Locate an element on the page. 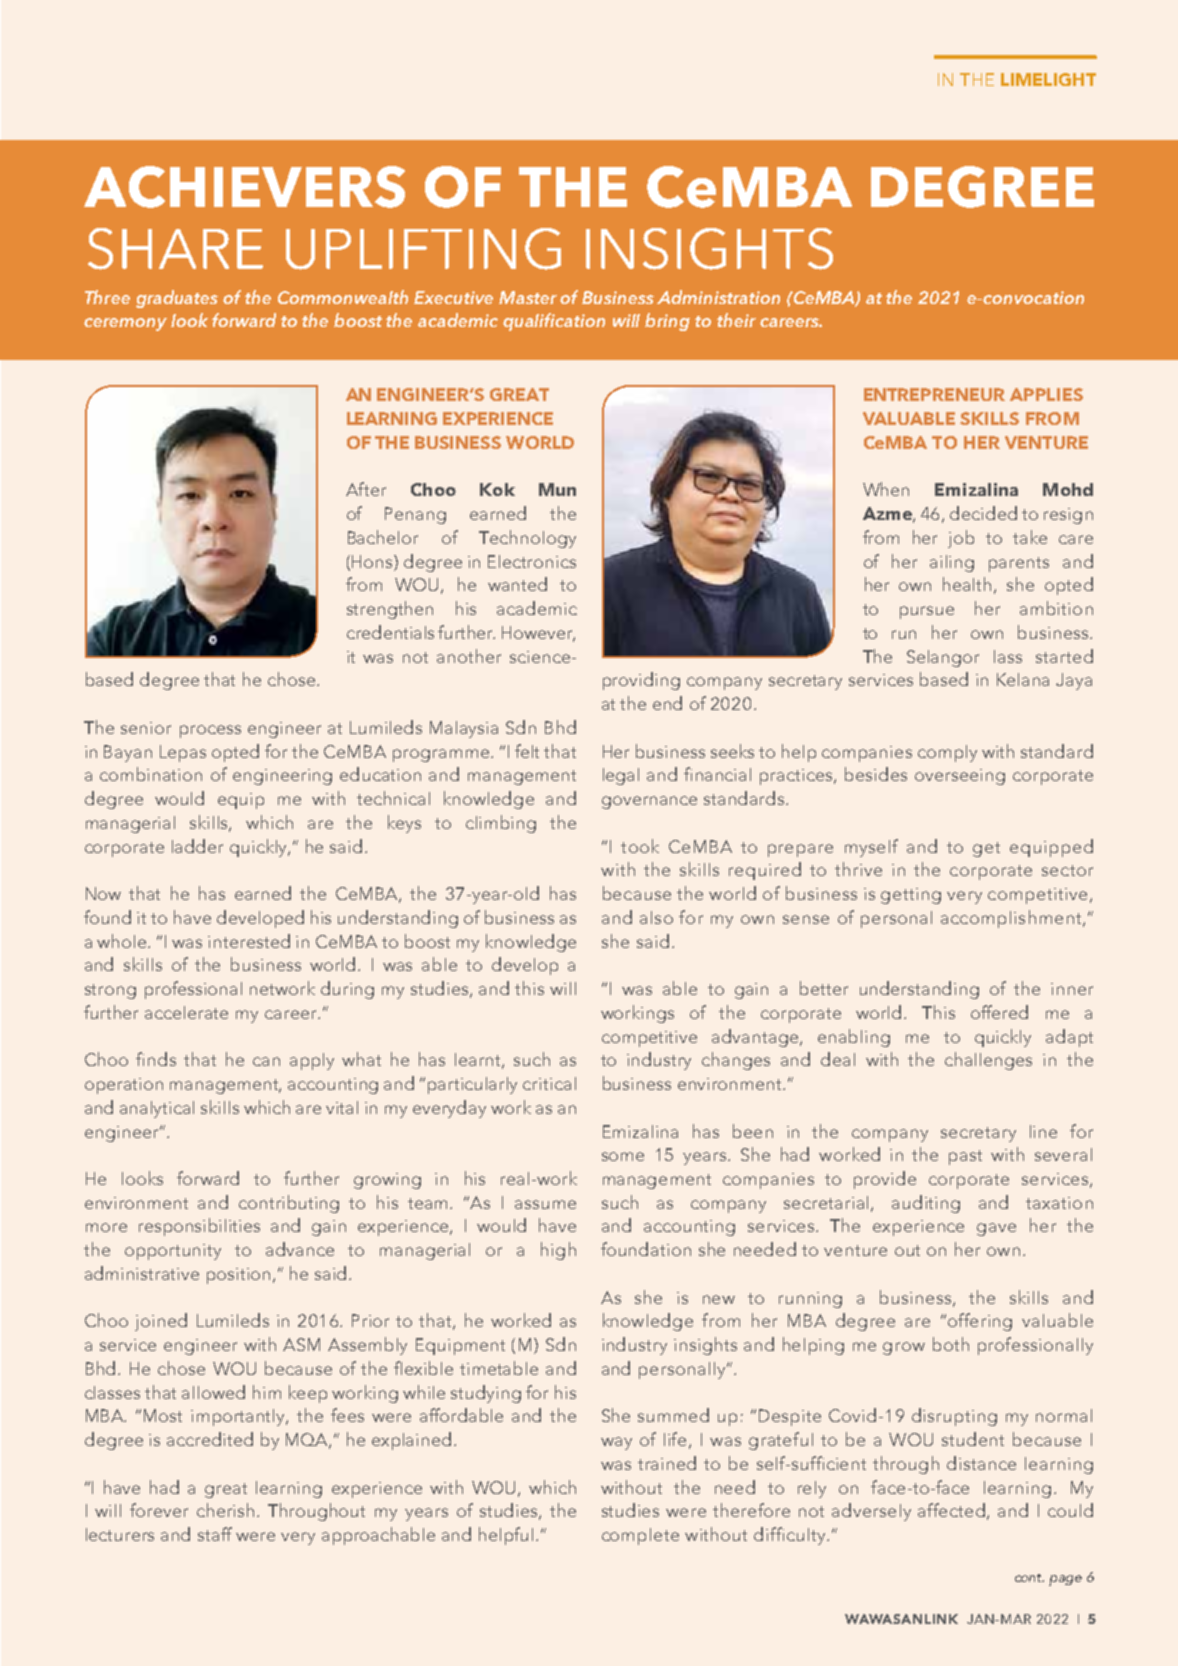 Image resolution: width=1178 pixels, height=1666 pixels. offered is located at coordinates (999, 1012).
